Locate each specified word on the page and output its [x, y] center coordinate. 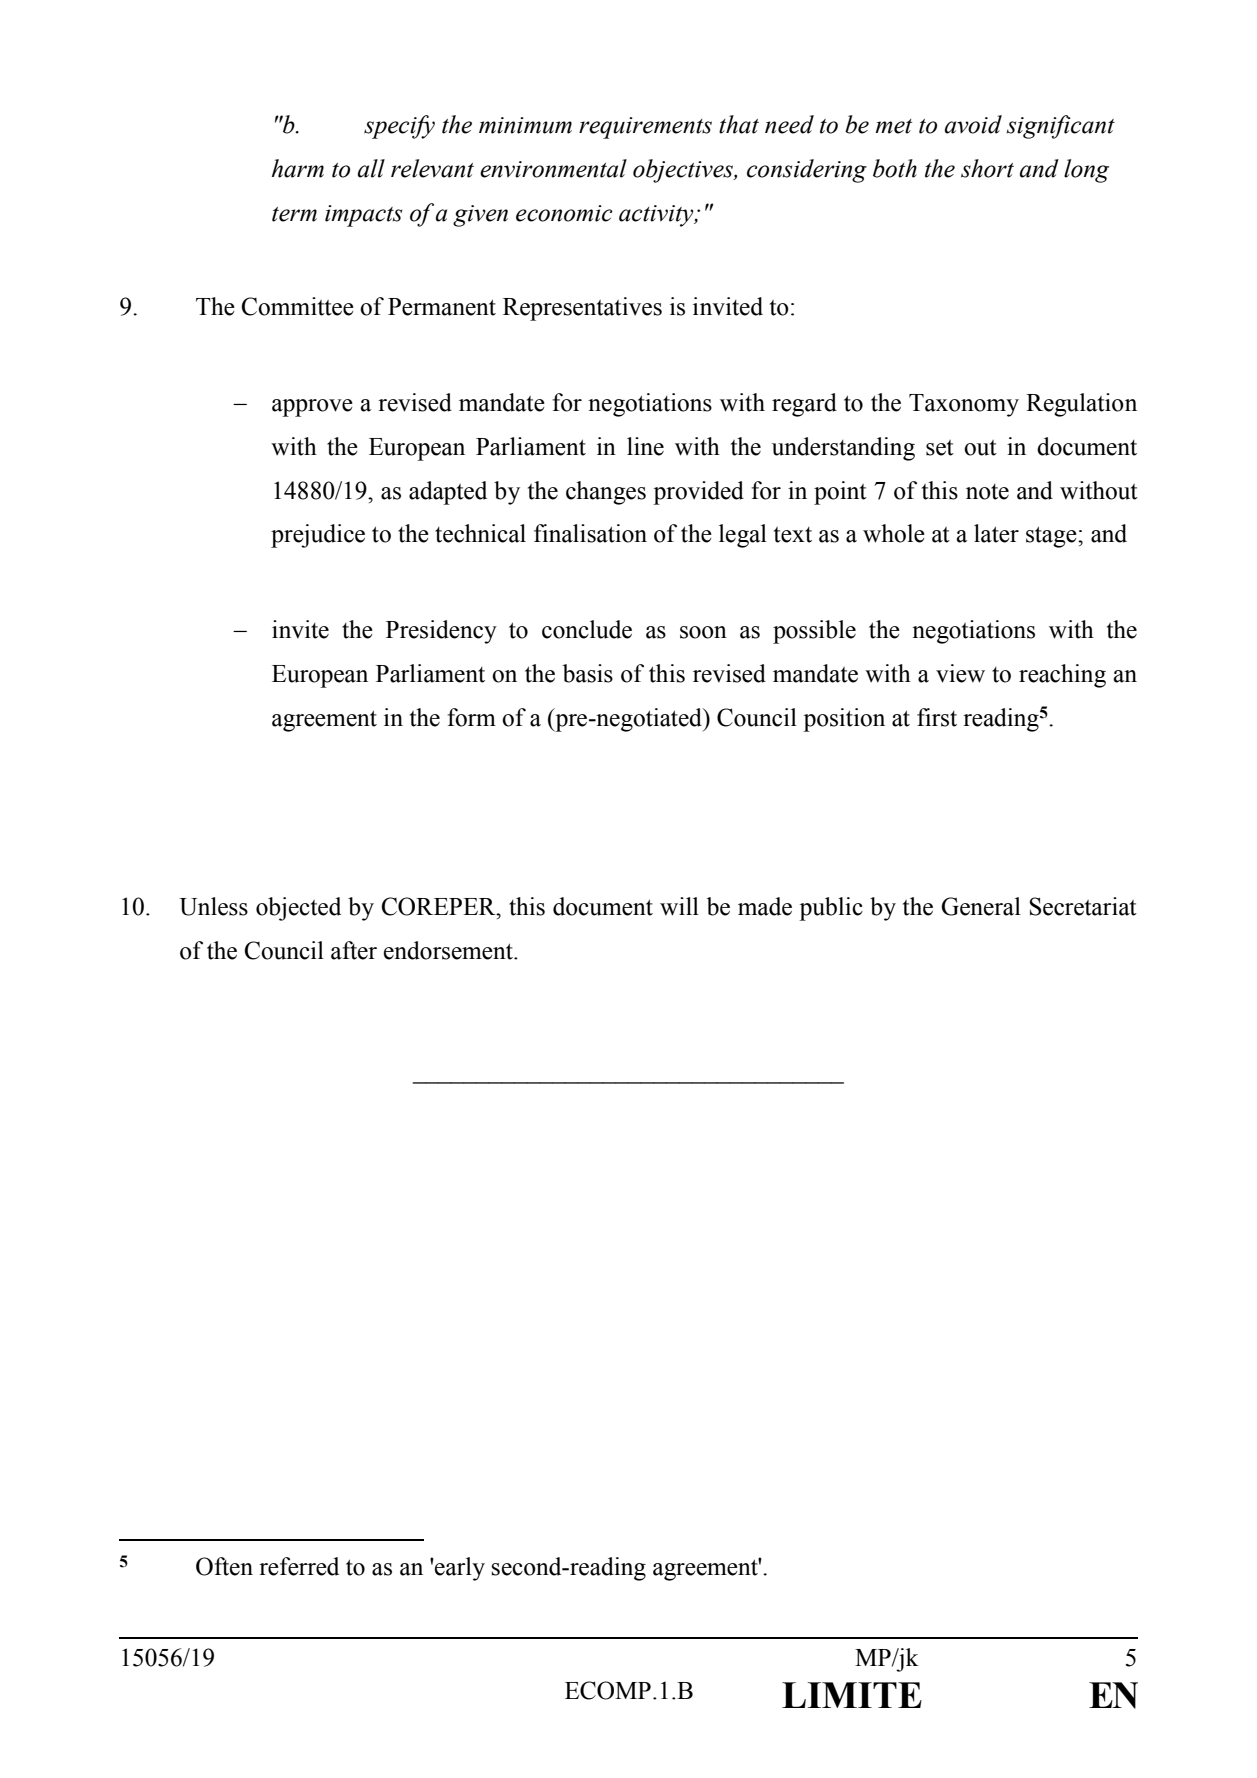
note [987, 492]
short [987, 168]
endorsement [449, 950]
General [981, 906]
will [679, 906]
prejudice [318, 536]
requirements [645, 128]
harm [298, 168]
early [459, 1569]
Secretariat [1083, 906]
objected [298, 909]
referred [299, 1566]
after [354, 950]
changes [606, 493]
